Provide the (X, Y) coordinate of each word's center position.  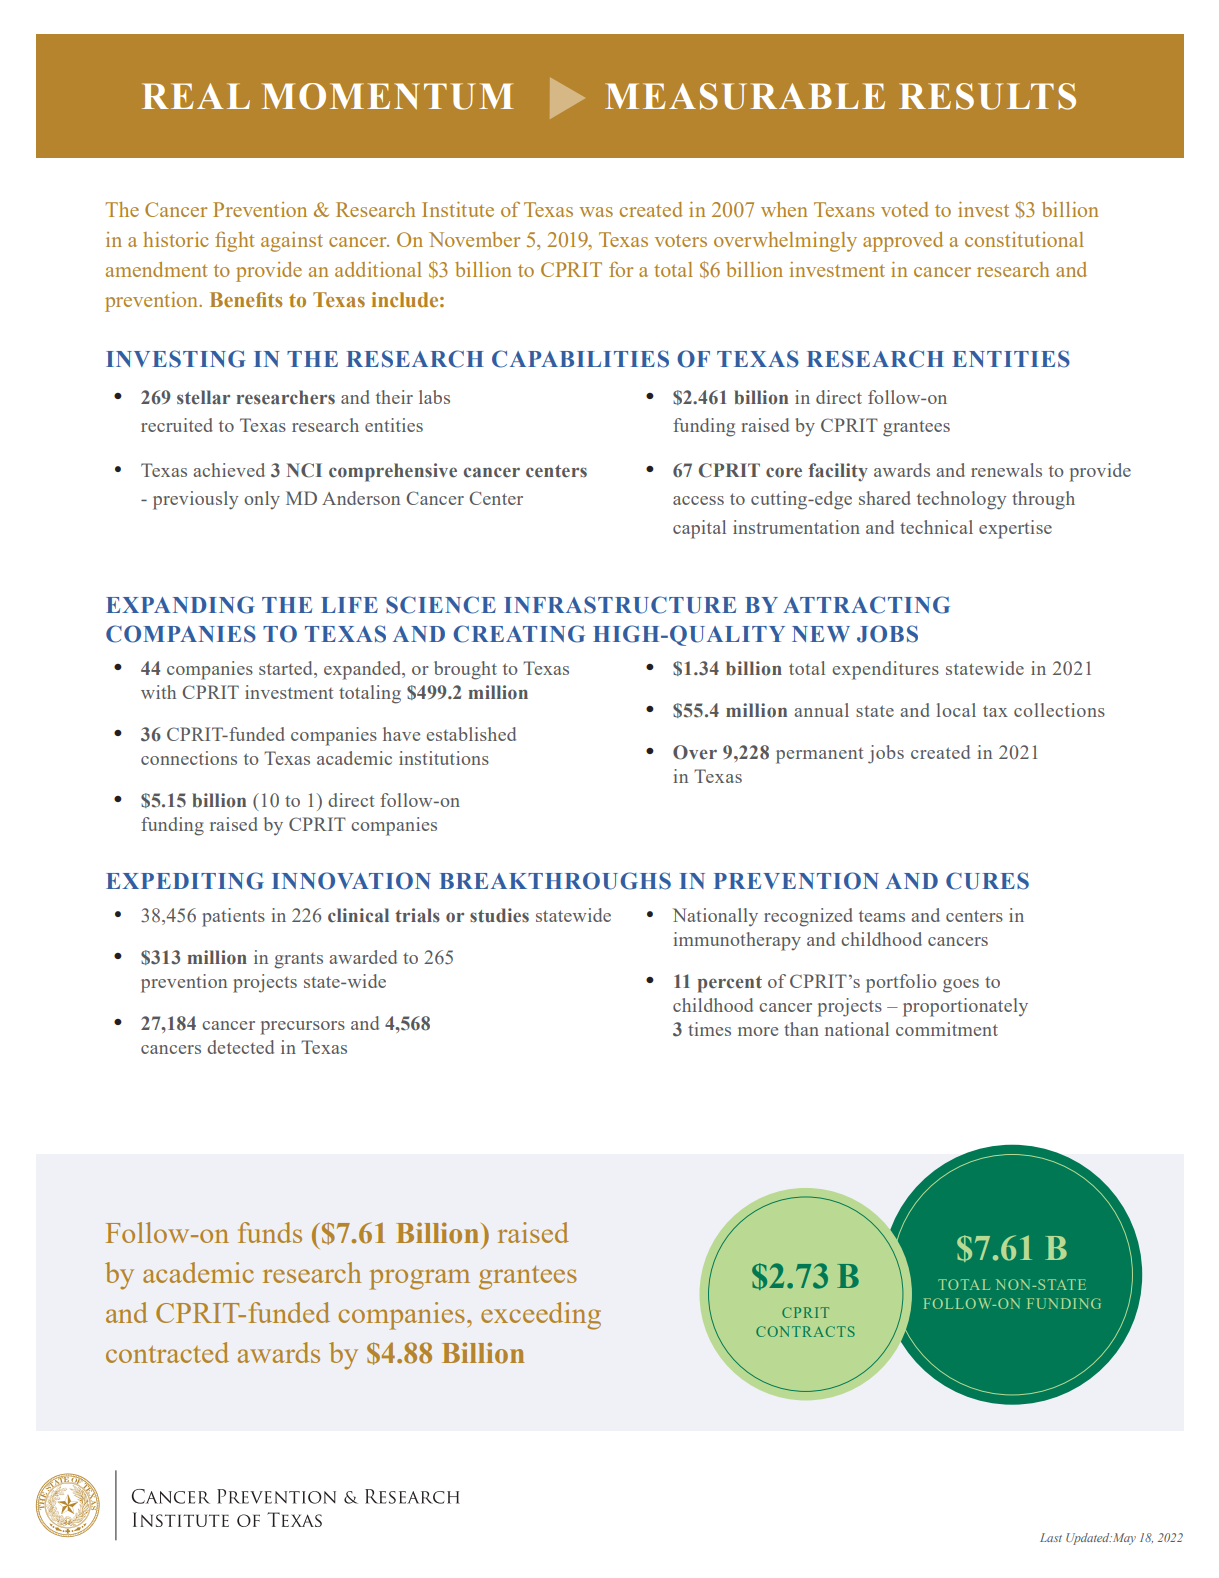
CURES (987, 881)
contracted (167, 1352)
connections (189, 758)
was (596, 212)
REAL (196, 96)
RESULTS (987, 96)
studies (499, 915)
